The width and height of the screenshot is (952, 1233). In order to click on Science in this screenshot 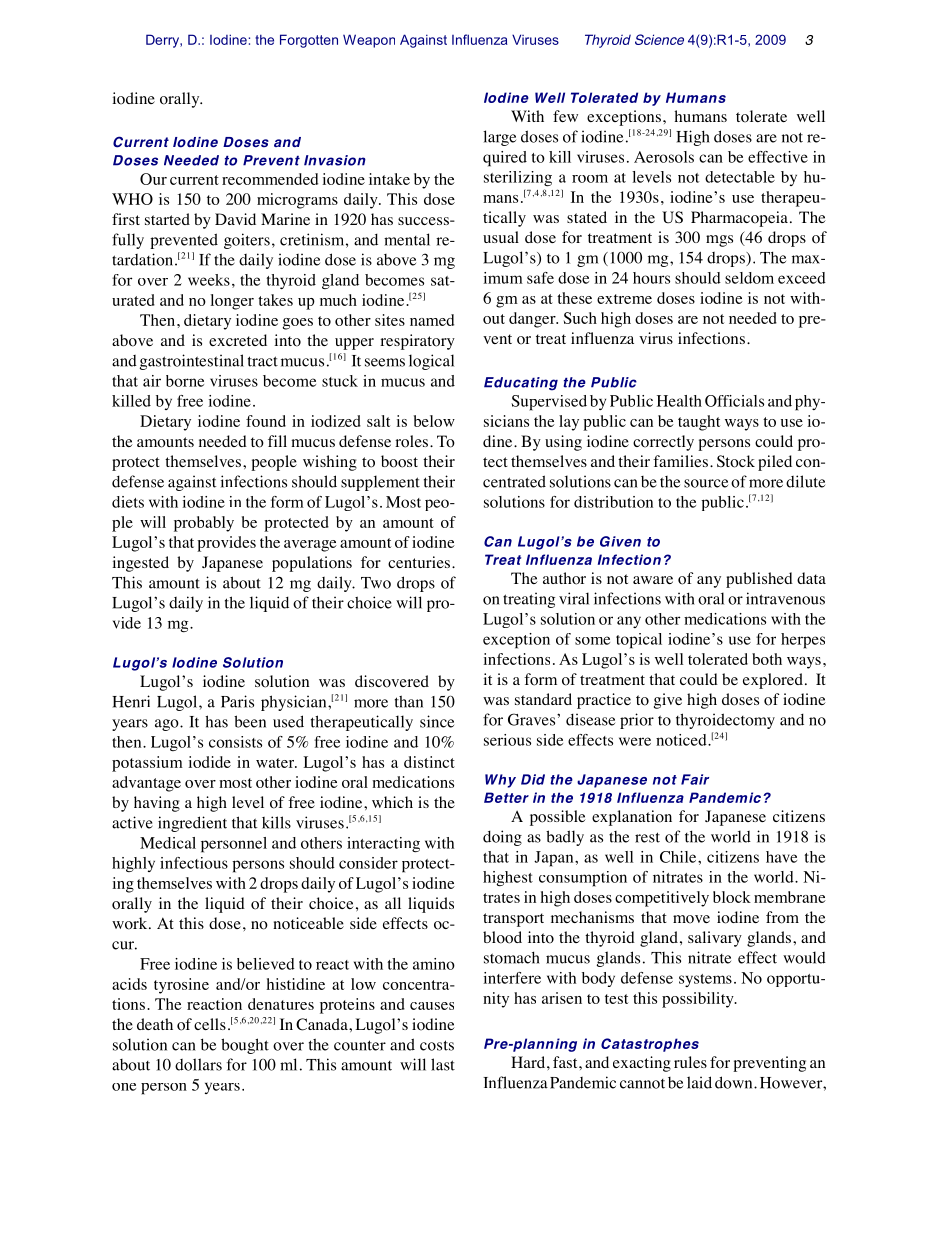, I will do `click(659, 39)`.
